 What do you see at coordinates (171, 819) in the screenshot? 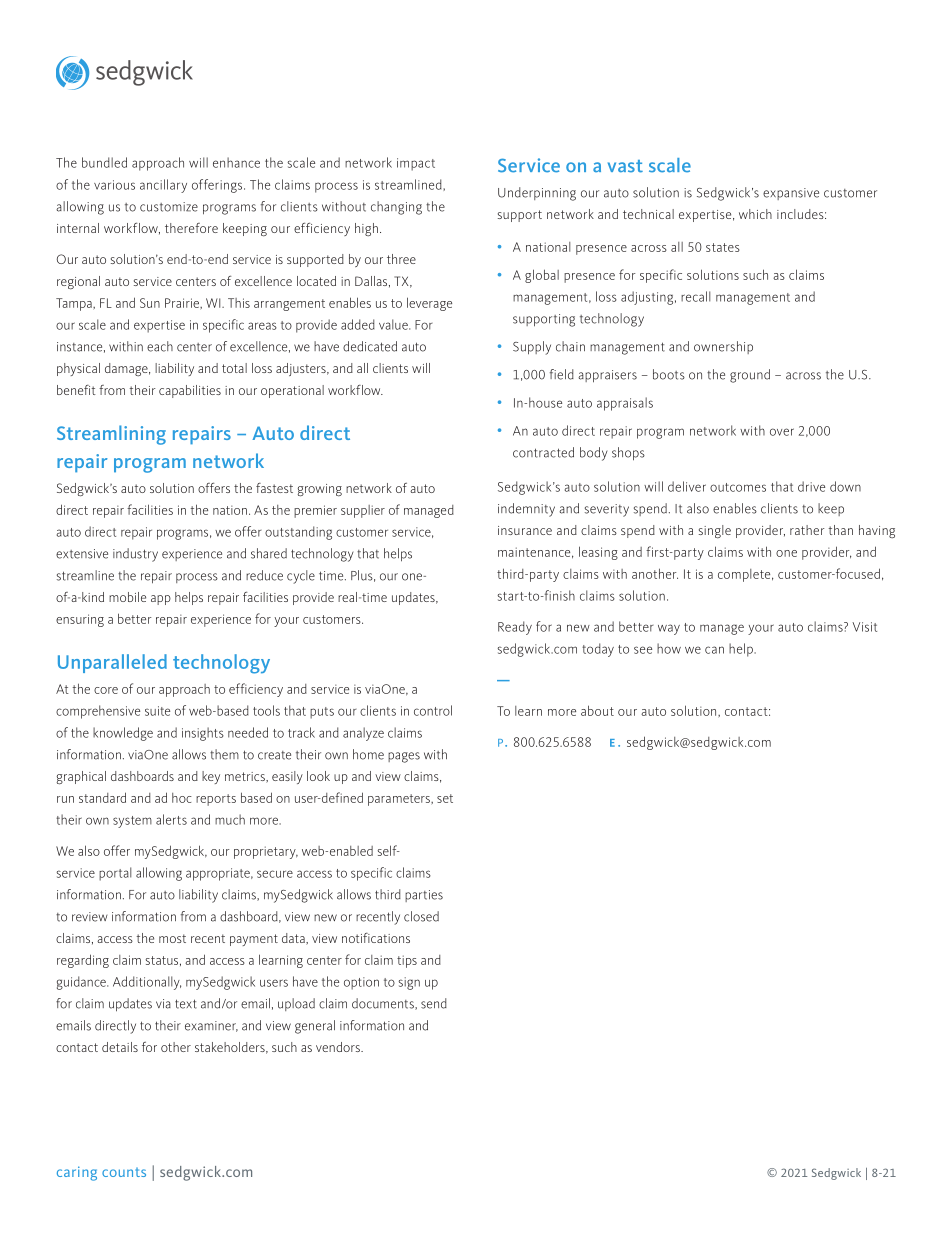
I see `alerts` at bounding box center [171, 819].
